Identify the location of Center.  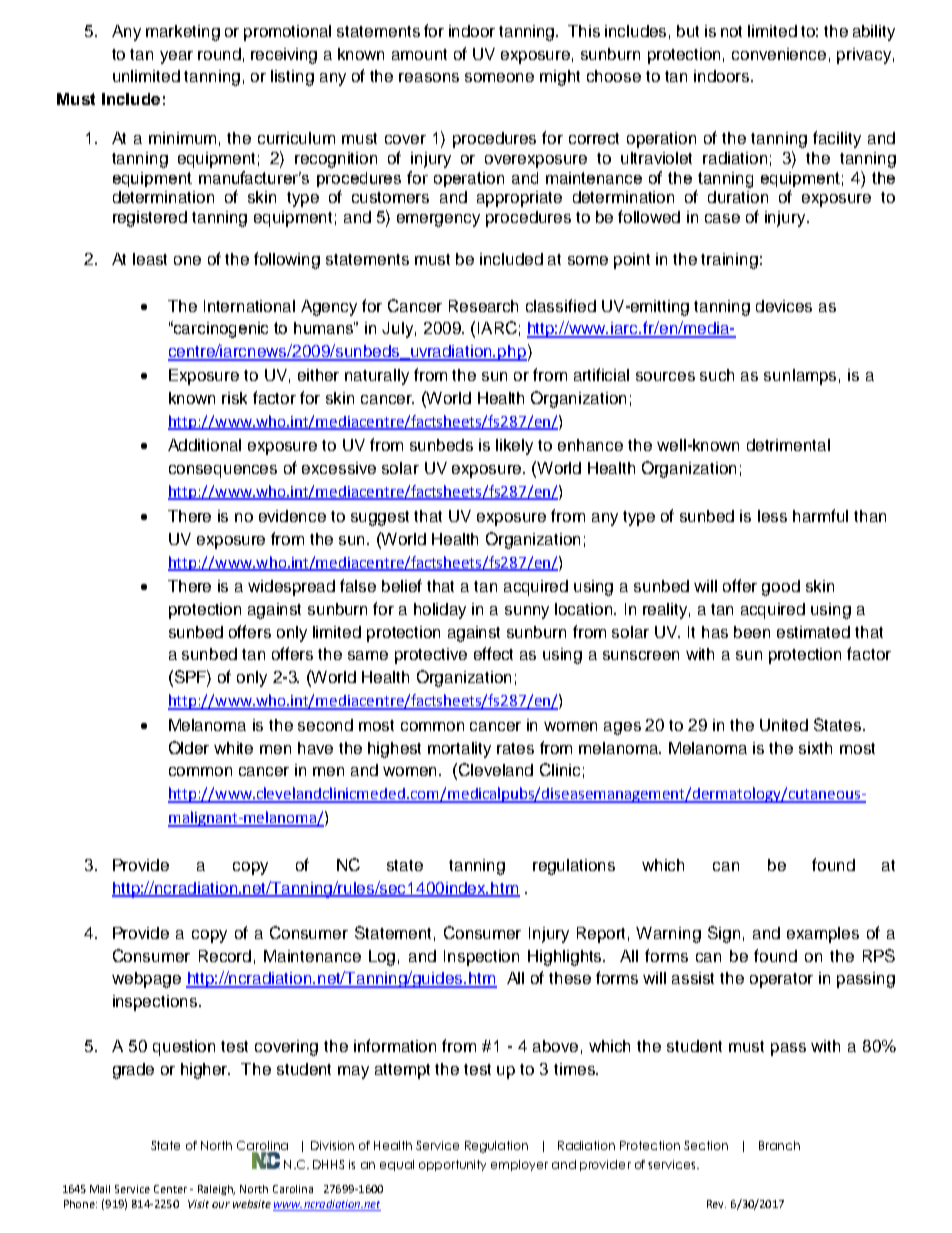
(170, 1189).
